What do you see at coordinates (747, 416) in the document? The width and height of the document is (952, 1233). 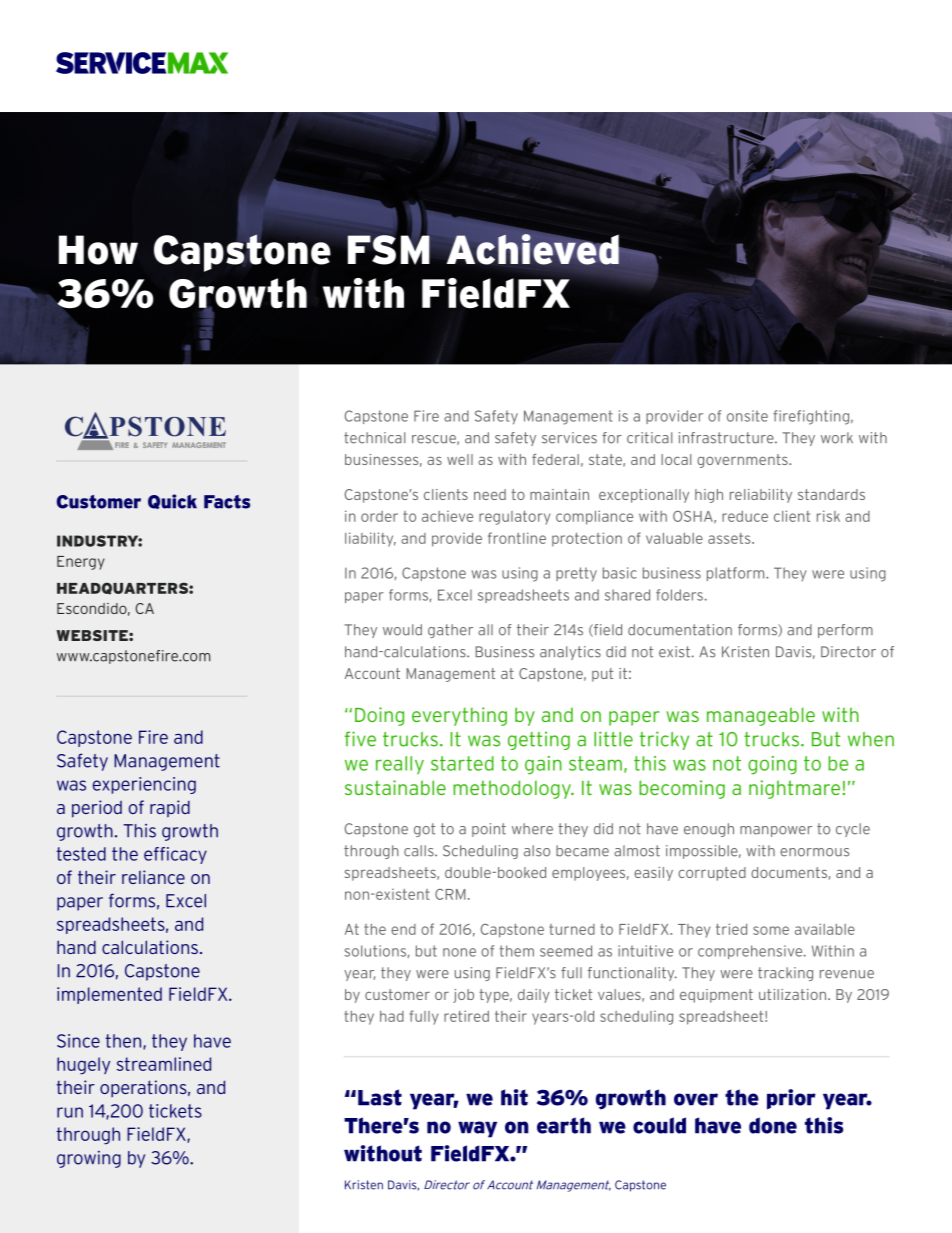 I see `onsite` at bounding box center [747, 416].
